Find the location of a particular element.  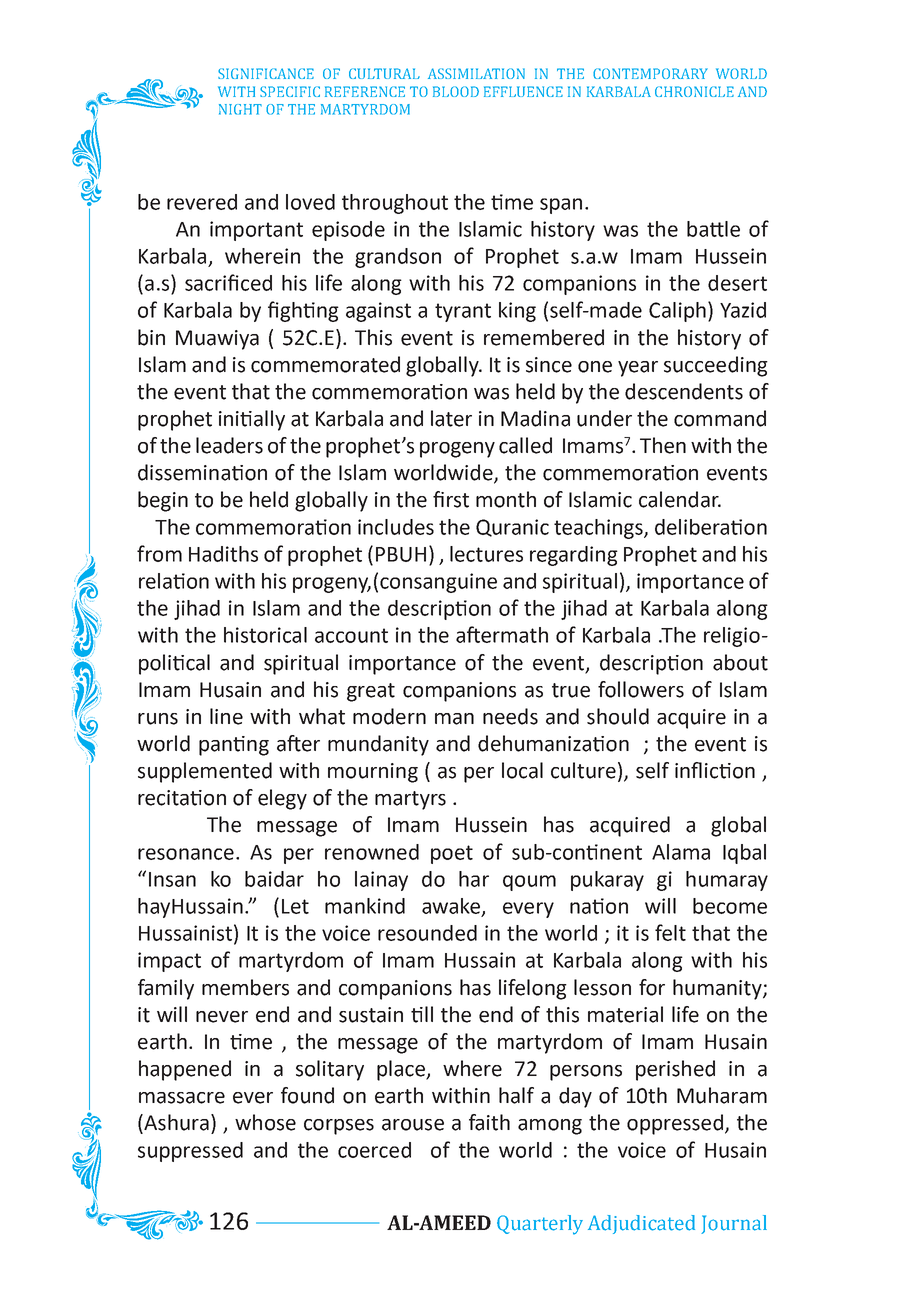

modern is located at coordinates (389, 716).
